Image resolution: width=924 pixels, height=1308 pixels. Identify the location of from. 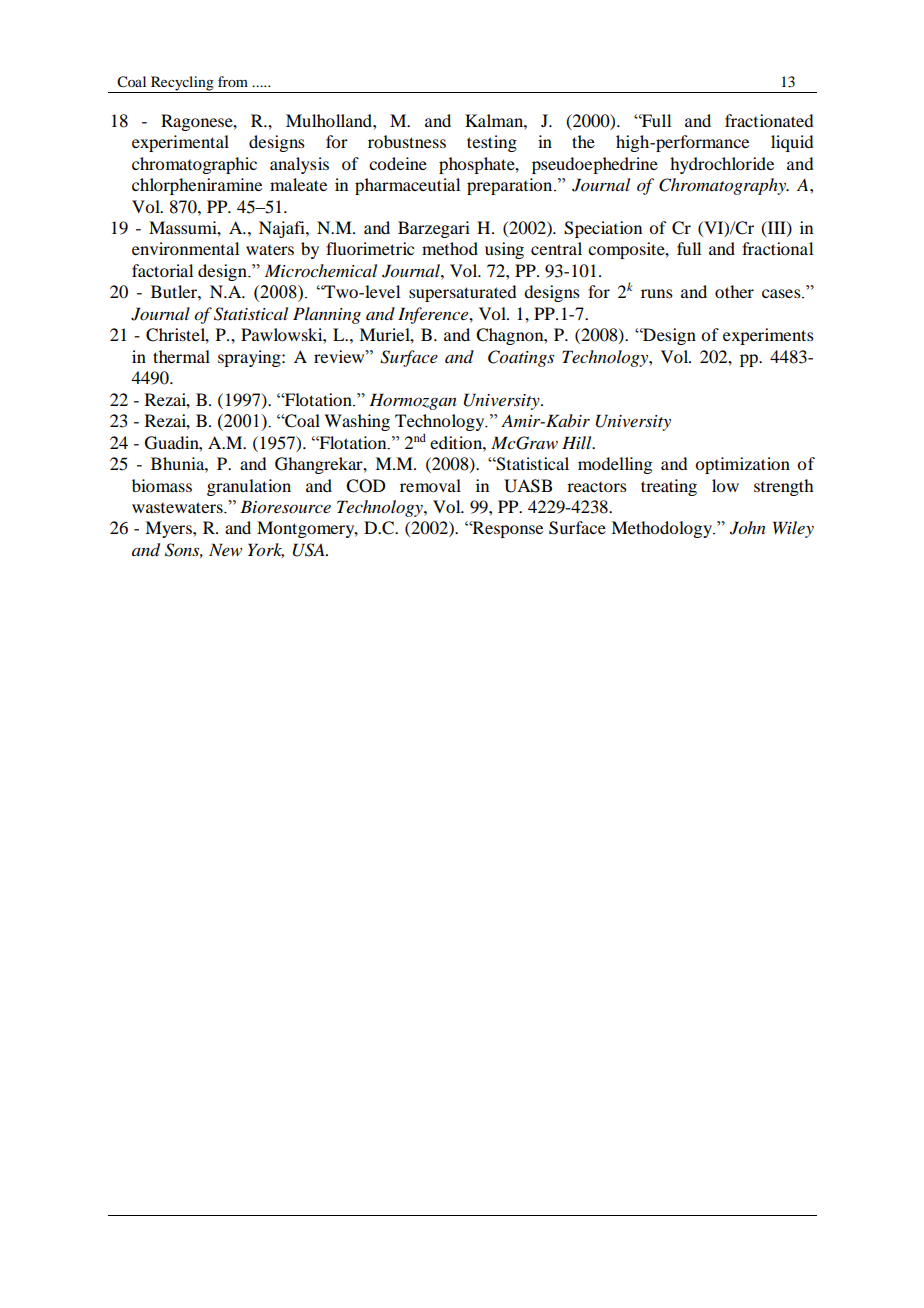
(233, 81).
